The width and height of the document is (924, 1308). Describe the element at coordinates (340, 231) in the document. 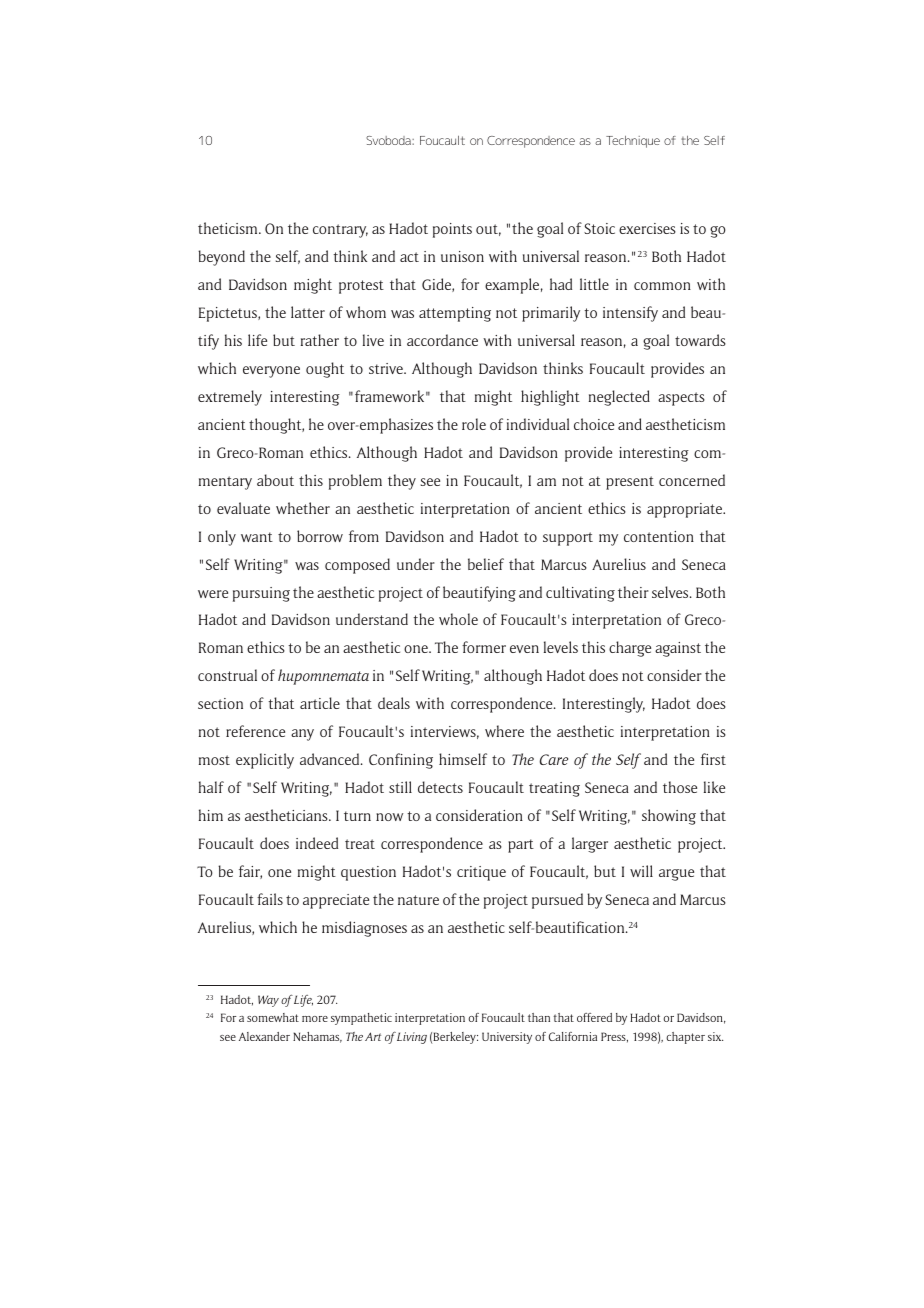

I see `contrary` at that location.
